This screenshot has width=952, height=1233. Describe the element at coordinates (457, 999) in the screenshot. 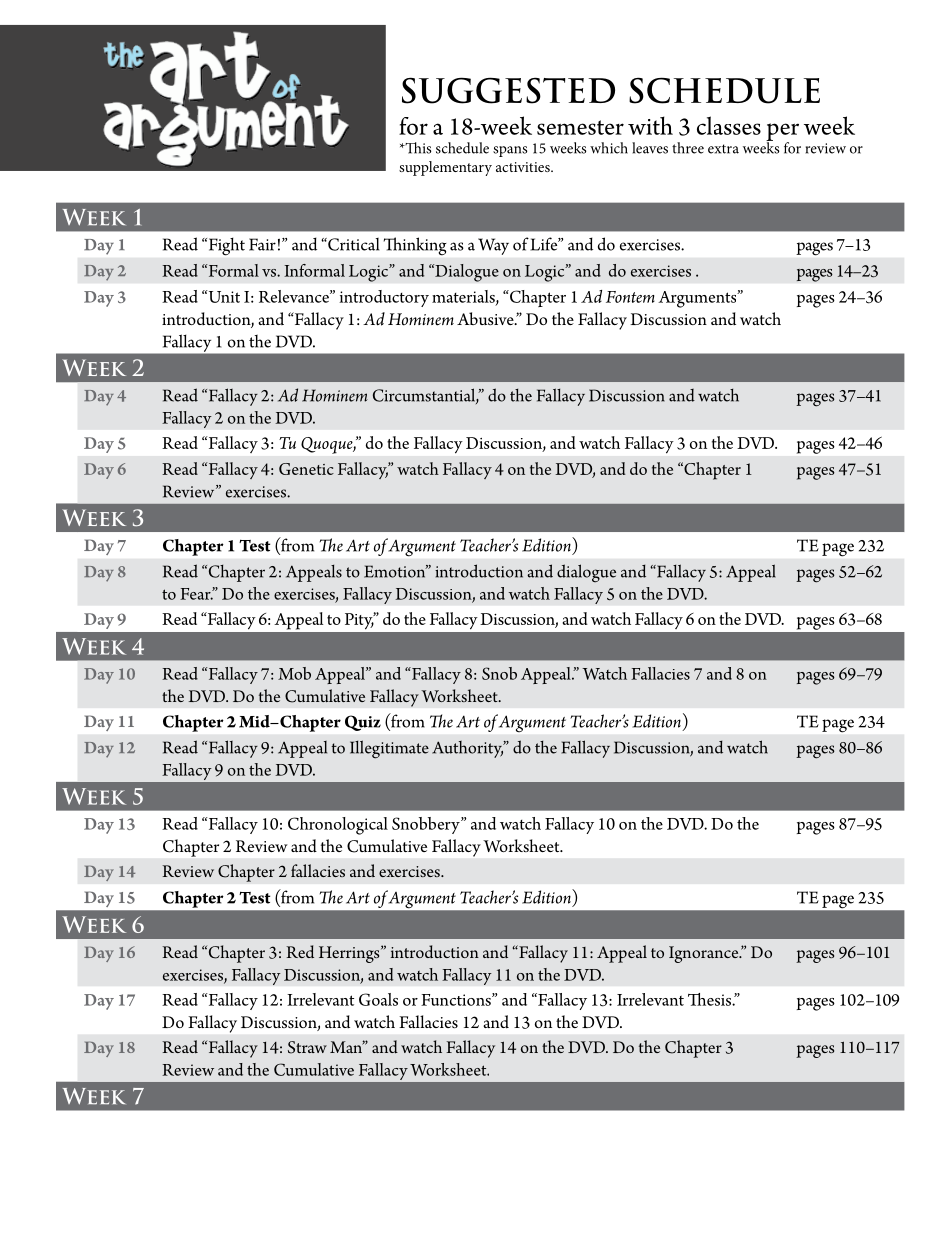

I see `Functions` at that location.
